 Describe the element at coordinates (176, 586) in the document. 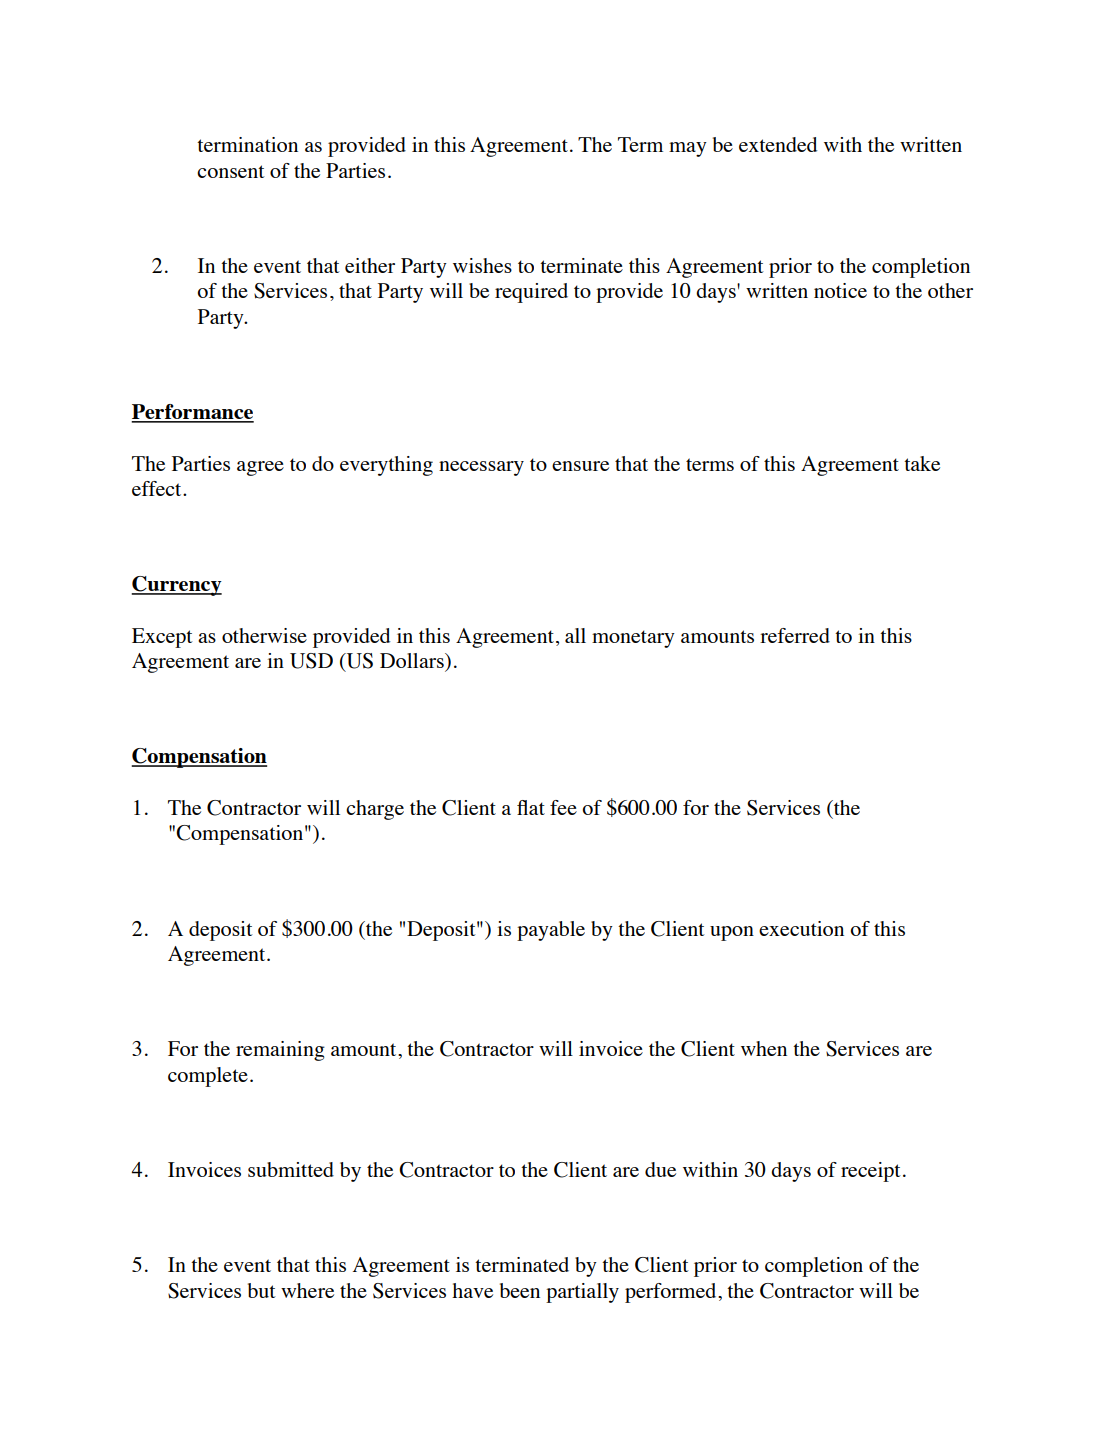

I see `Currency` at that location.
